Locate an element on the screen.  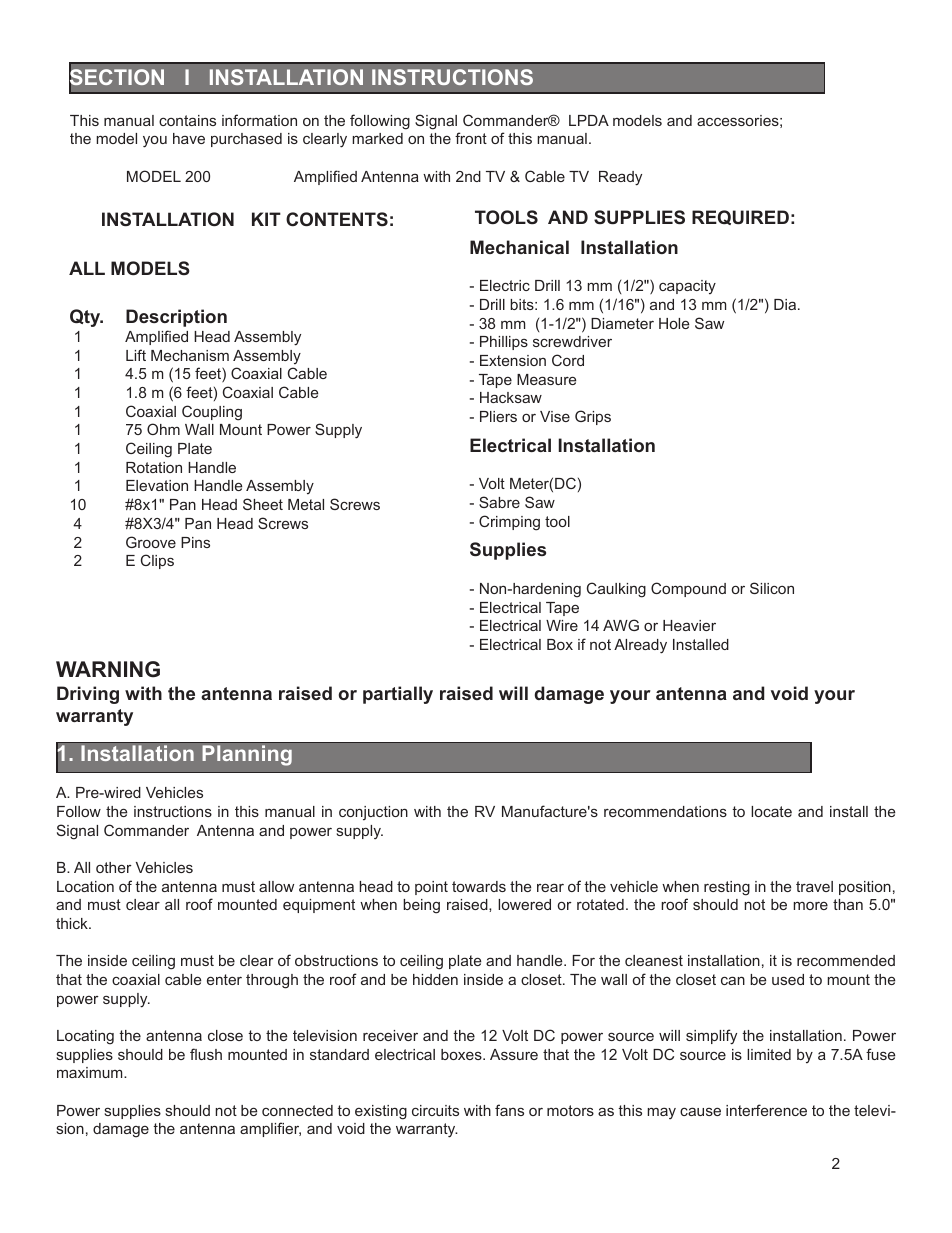
fans is located at coordinates (509, 1110).
